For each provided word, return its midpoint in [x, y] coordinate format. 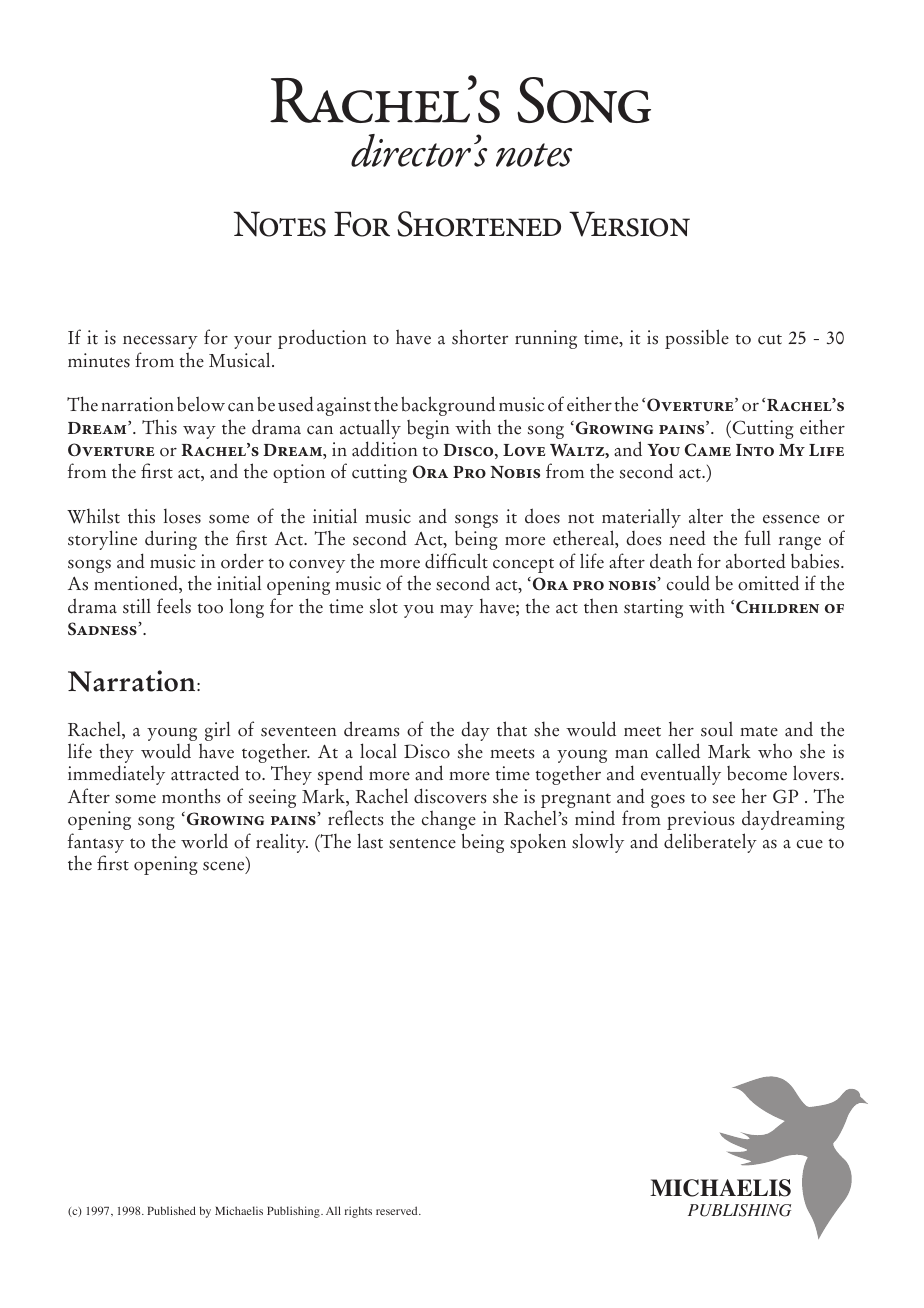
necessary [160, 342]
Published [171, 1210]
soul [717, 729]
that [512, 729]
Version [629, 224]
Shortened [479, 224]
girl [217, 731]
